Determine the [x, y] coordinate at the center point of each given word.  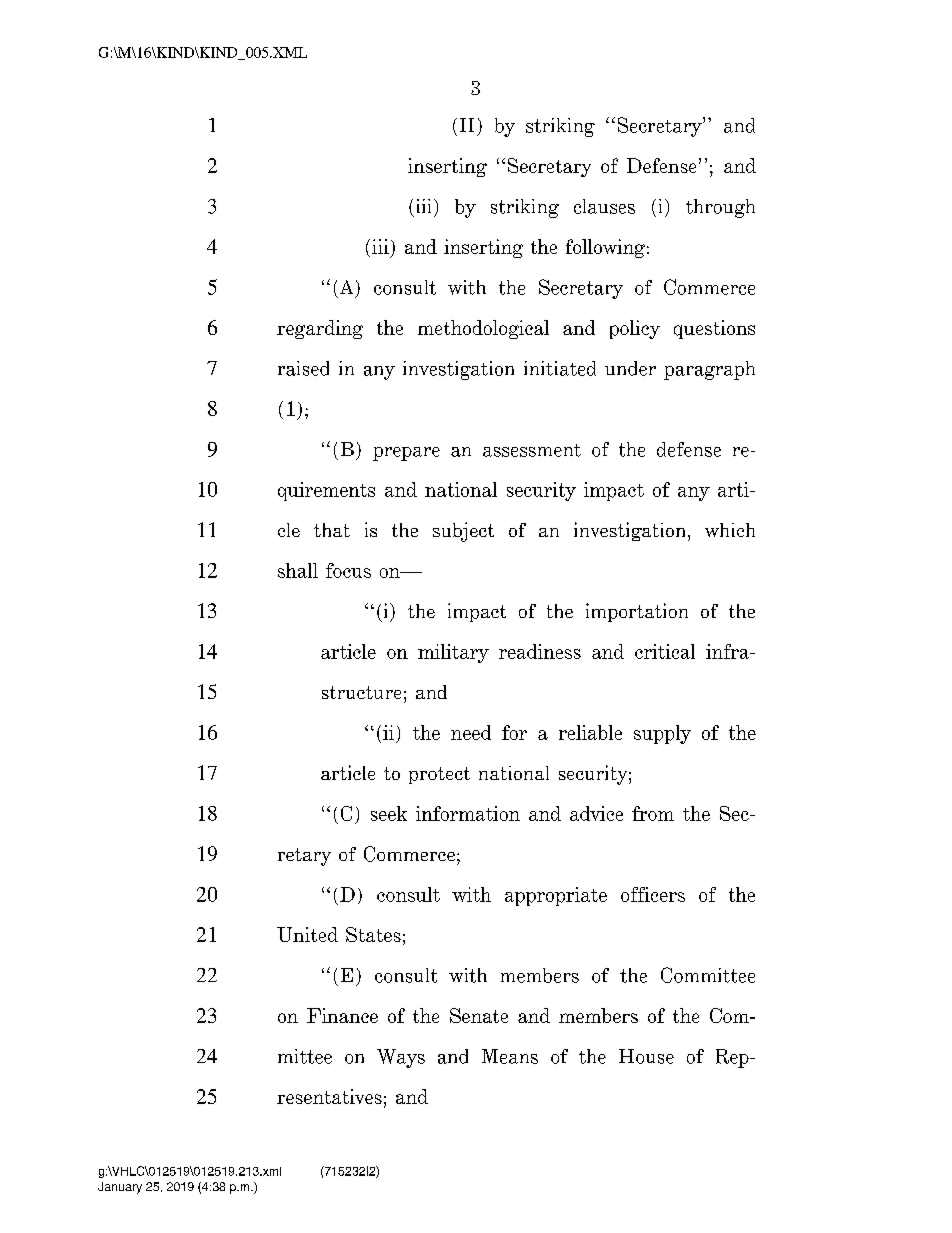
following [605, 248]
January [120, 1188]
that [332, 530]
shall [298, 570]
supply [662, 734]
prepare [406, 454]
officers [653, 894]
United [307, 934]
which [730, 530]
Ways [401, 1058]
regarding [320, 329]
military [453, 653]
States [373, 934]
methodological [483, 329]
